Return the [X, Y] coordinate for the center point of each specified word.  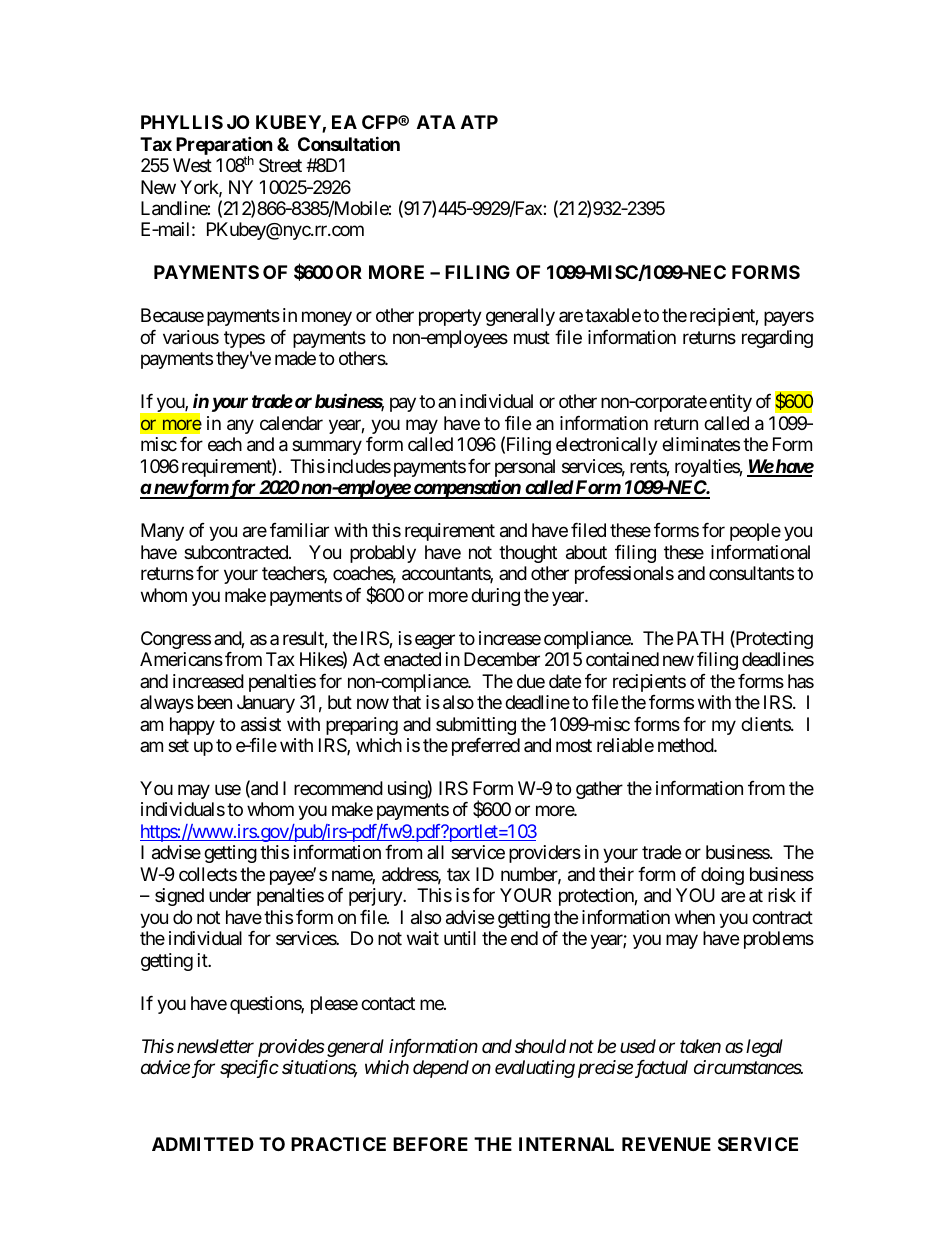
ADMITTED [203, 1144]
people [755, 532]
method [686, 745]
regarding [777, 339]
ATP [479, 122]
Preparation [224, 146]
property [450, 318]
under [230, 895]
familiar [299, 530]
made [295, 358]
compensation [466, 489]
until [460, 938]
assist [261, 724]
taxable [613, 315]
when [695, 917]
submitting [476, 726]
